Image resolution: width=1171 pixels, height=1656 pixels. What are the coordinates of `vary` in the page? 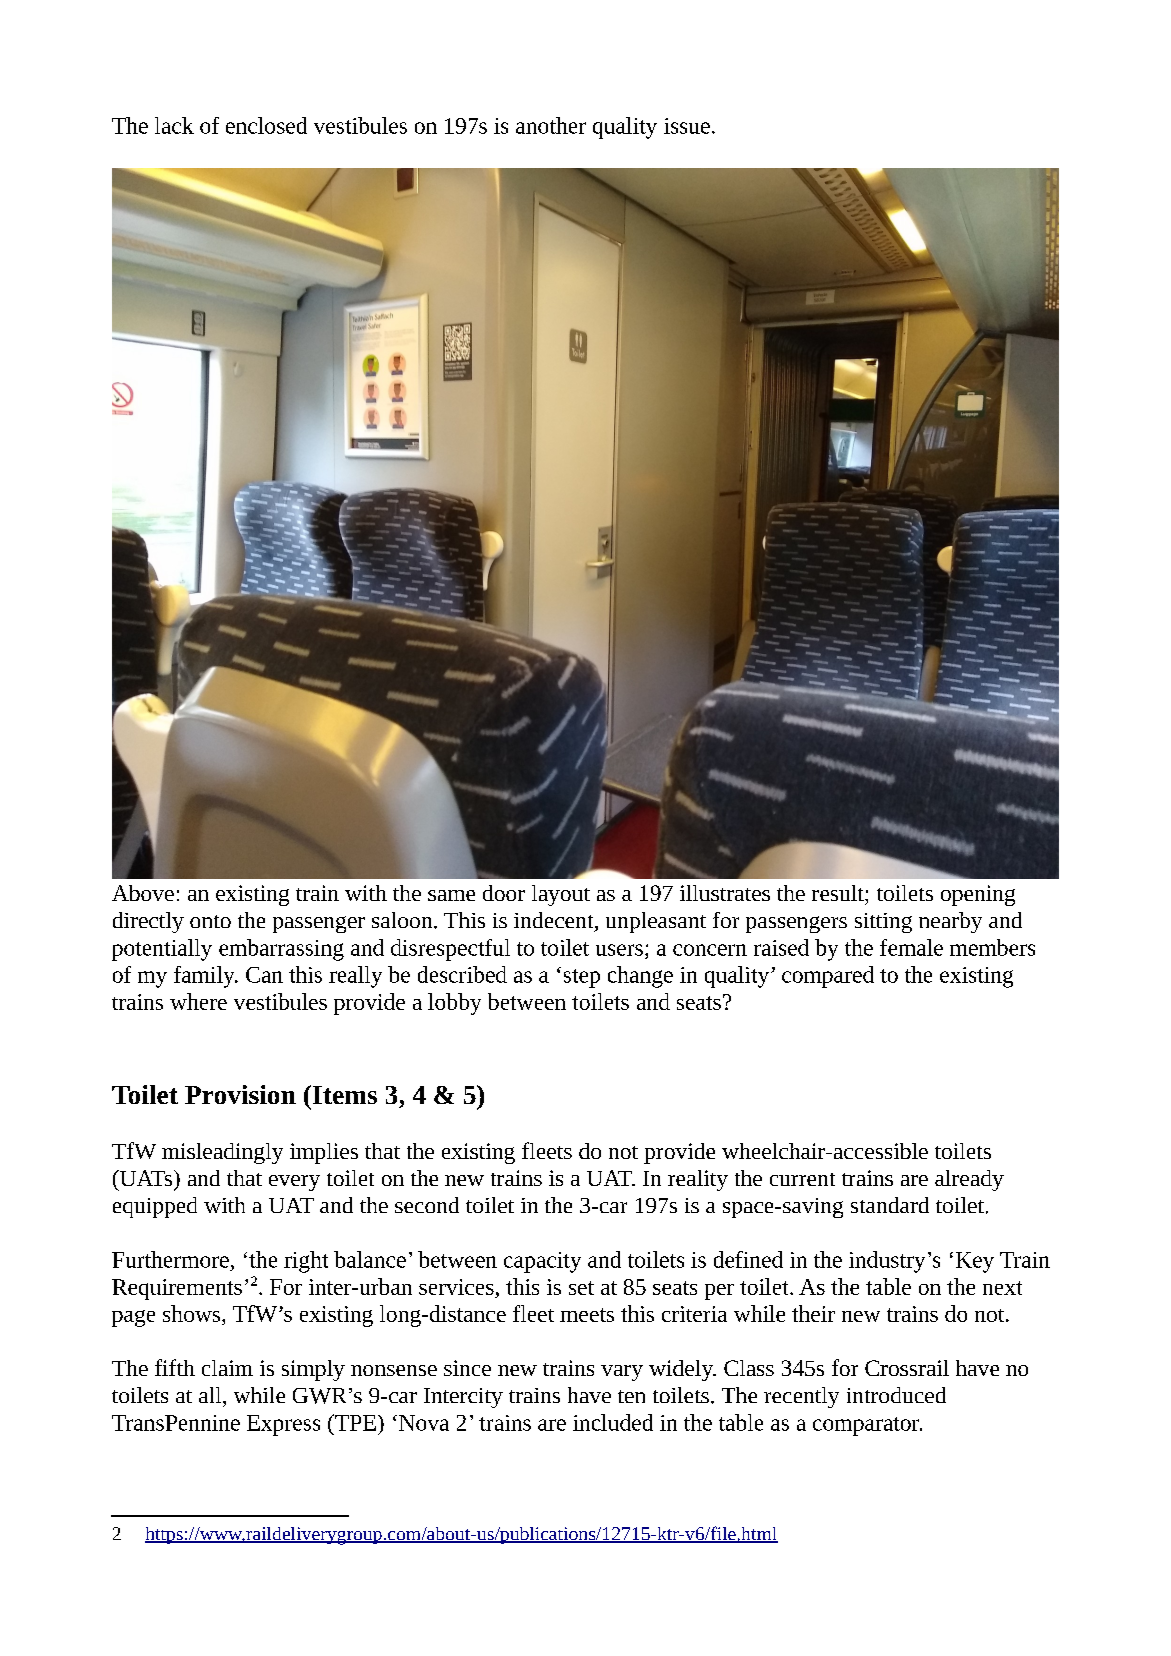 It's located at (622, 1373).
